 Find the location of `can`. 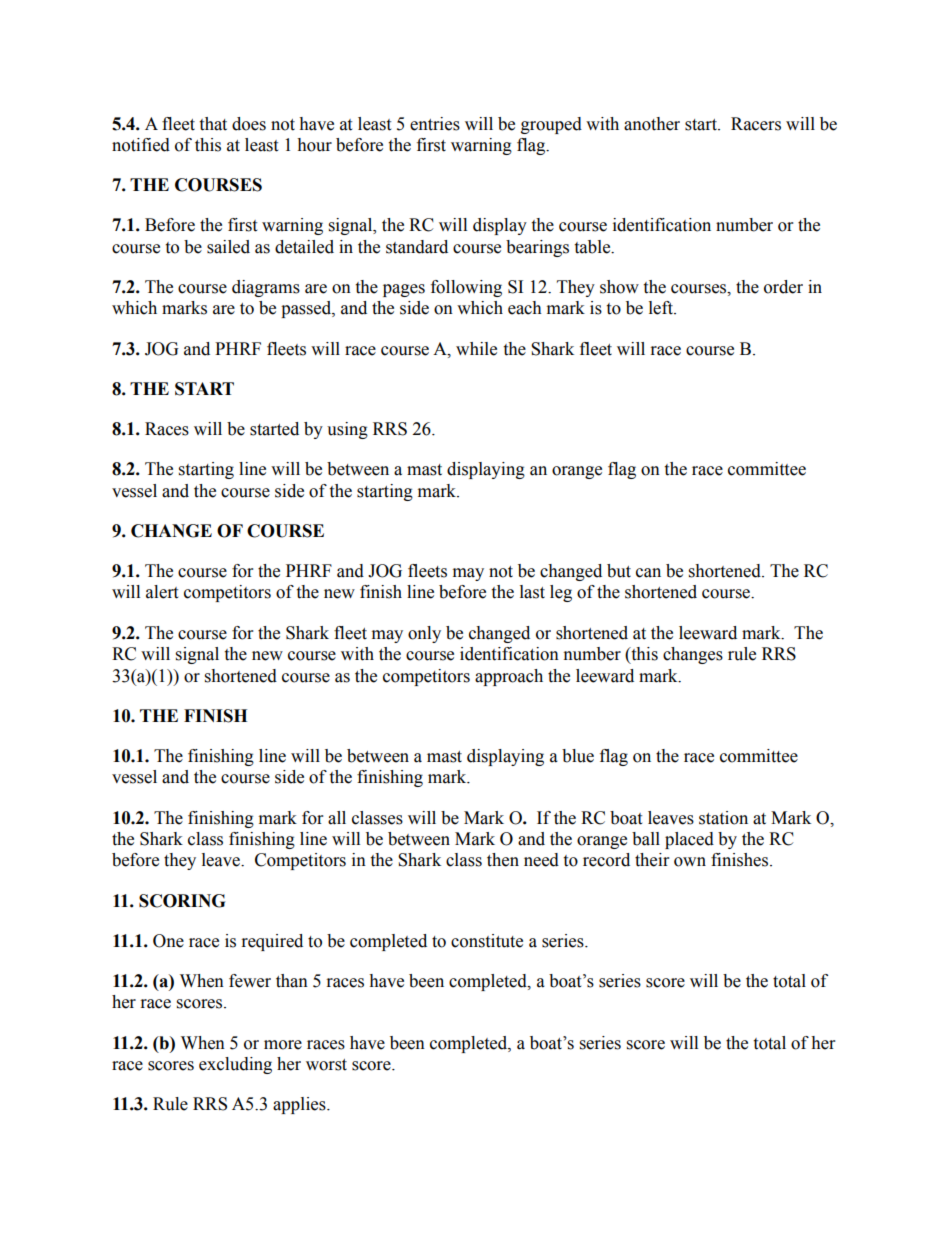

can is located at coordinates (648, 573).
